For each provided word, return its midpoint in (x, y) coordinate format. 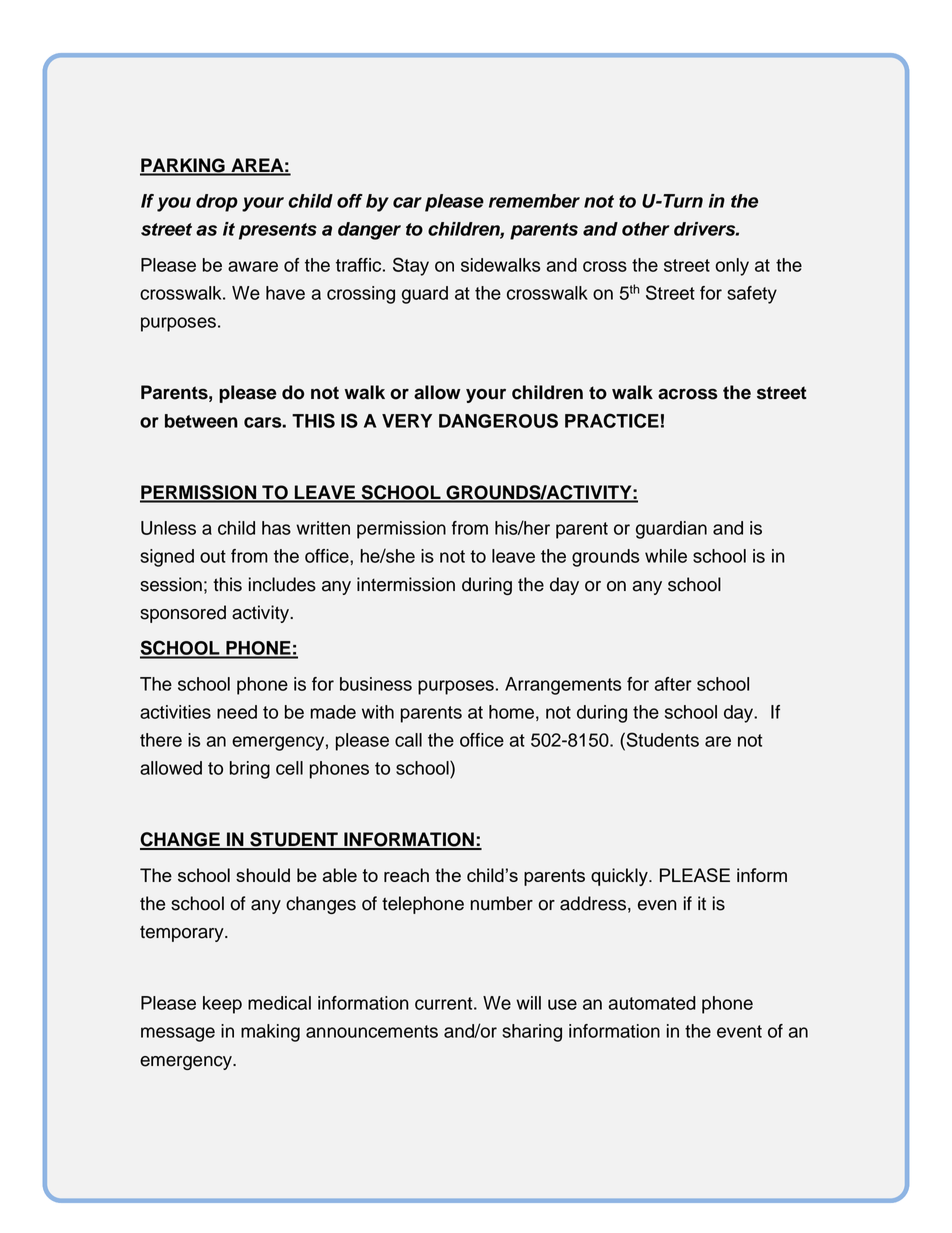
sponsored (183, 614)
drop (217, 203)
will (528, 1003)
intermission (406, 584)
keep (222, 1005)
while (666, 556)
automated (652, 1003)
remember (534, 201)
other (646, 229)
